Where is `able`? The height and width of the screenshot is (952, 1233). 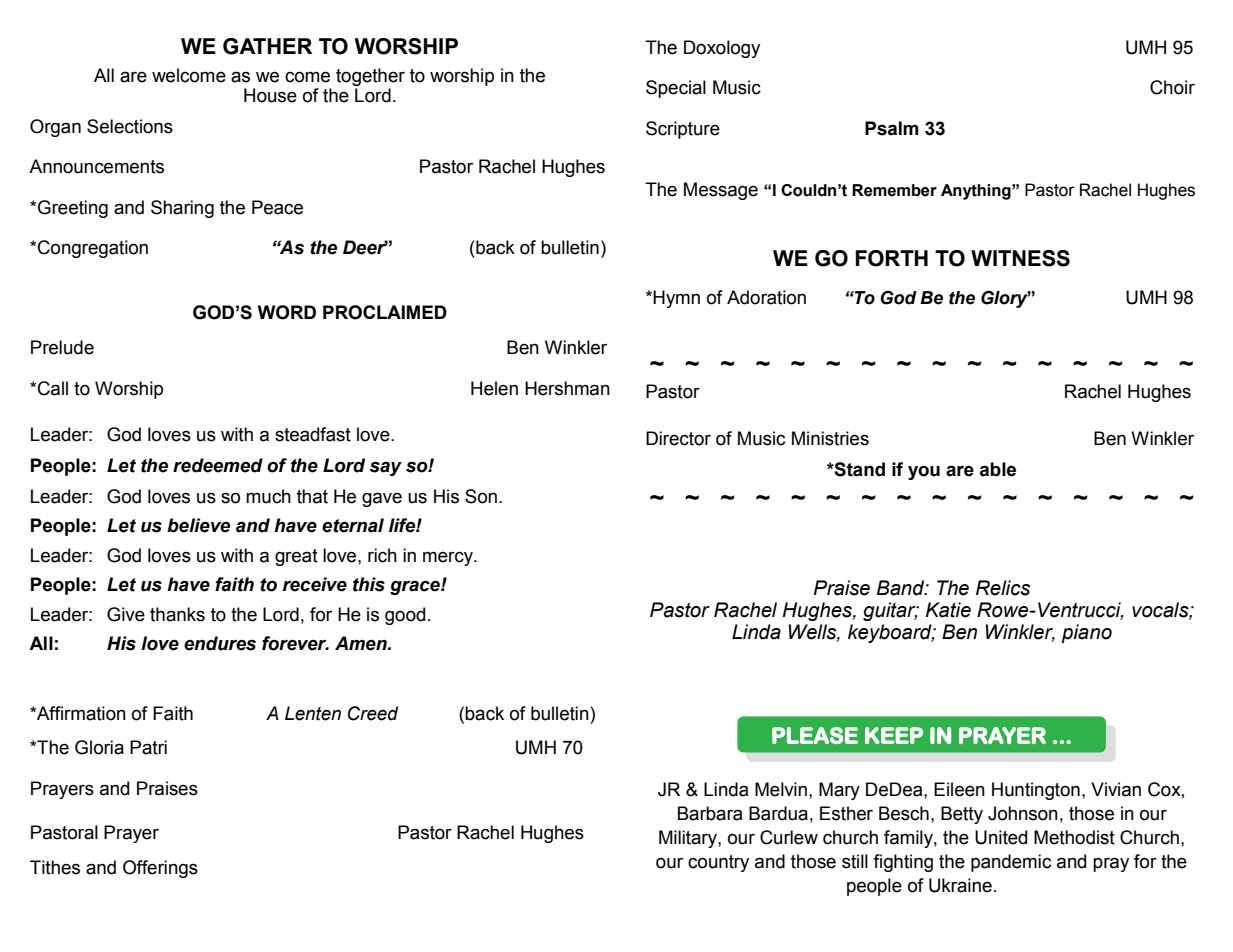 able is located at coordinates (998, 469).
